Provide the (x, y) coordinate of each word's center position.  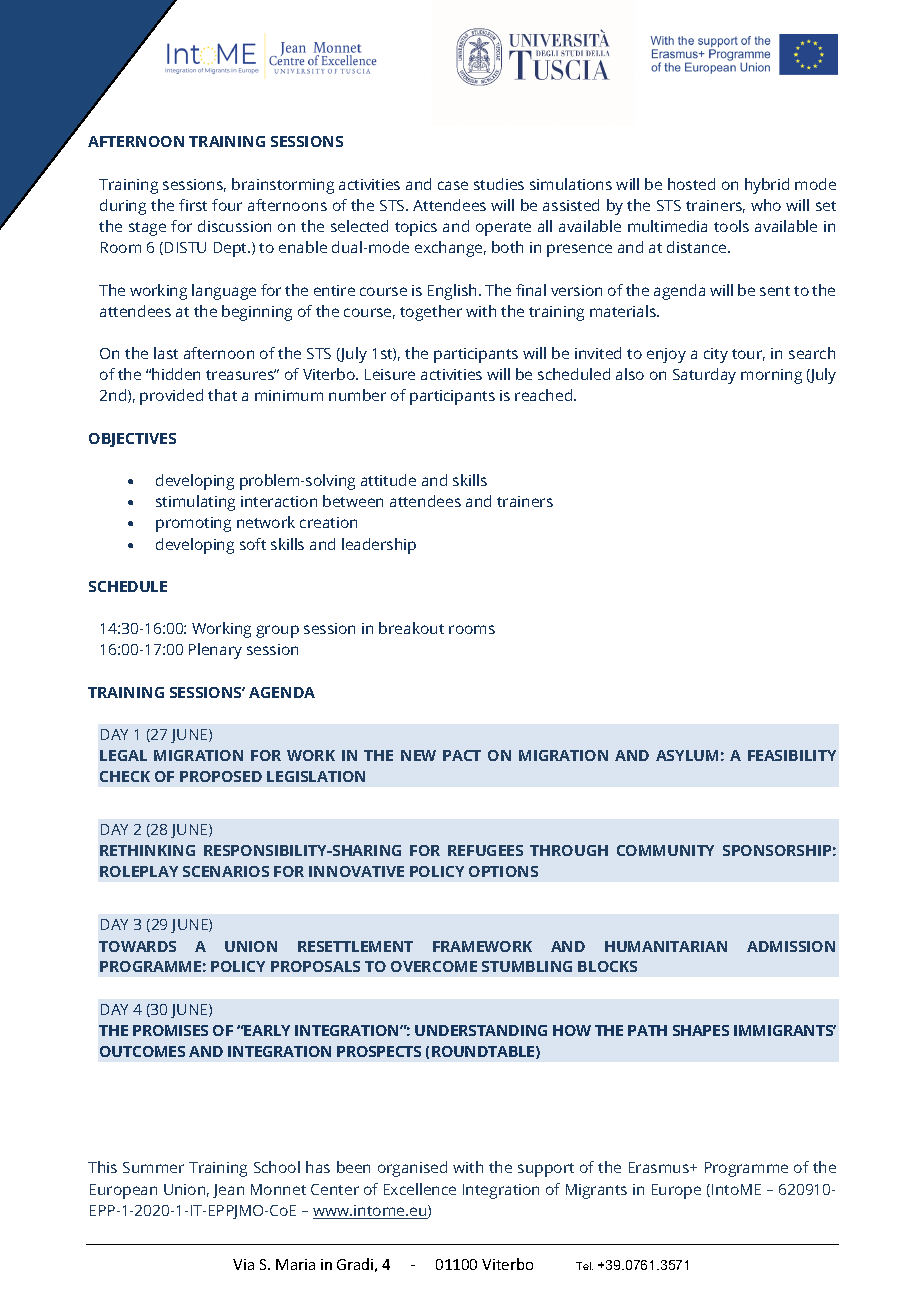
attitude (388, 480)
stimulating (195, 503)
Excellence (420, 1189)
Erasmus (660, 1167)
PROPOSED (221, 776)
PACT (462, 755)
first (193, 205)
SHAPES (701, 1030)
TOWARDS (137, 946)
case (453, 185)
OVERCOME (434, 966)
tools (731, 226)
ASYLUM (687, 755)
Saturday (704, 376)
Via (243, 1264)
